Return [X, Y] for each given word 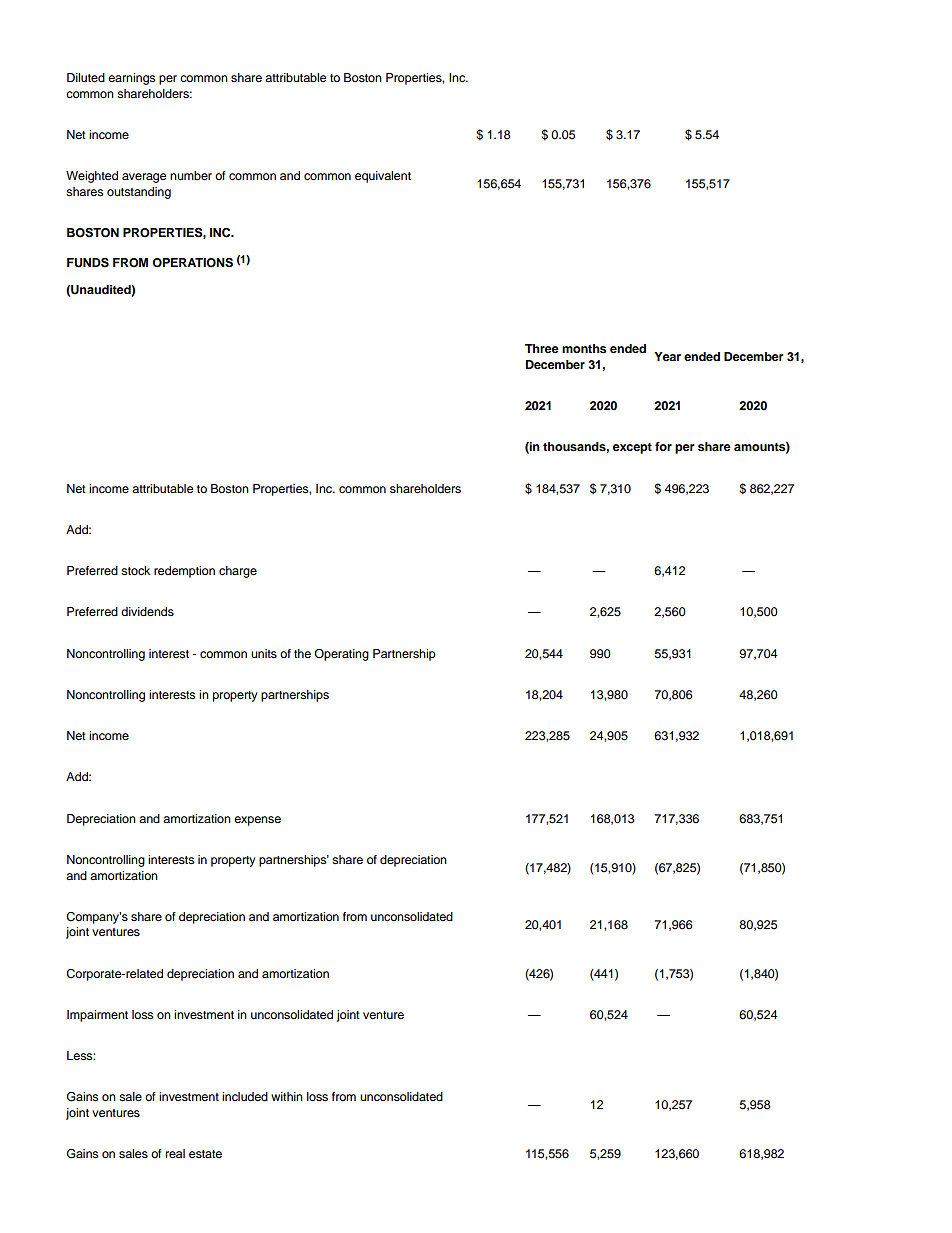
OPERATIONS [192, 263]
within [287, 1096]
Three [542, 348]
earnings [131, 79]
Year [667, 356]
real [175, 1153]
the [302, 653]
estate [205, 1154]
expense [257, 821]
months [584, 348]
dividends [147, 611]
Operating [341, 655]
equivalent [383, 177]
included [245, 1096]
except [632, 448]
